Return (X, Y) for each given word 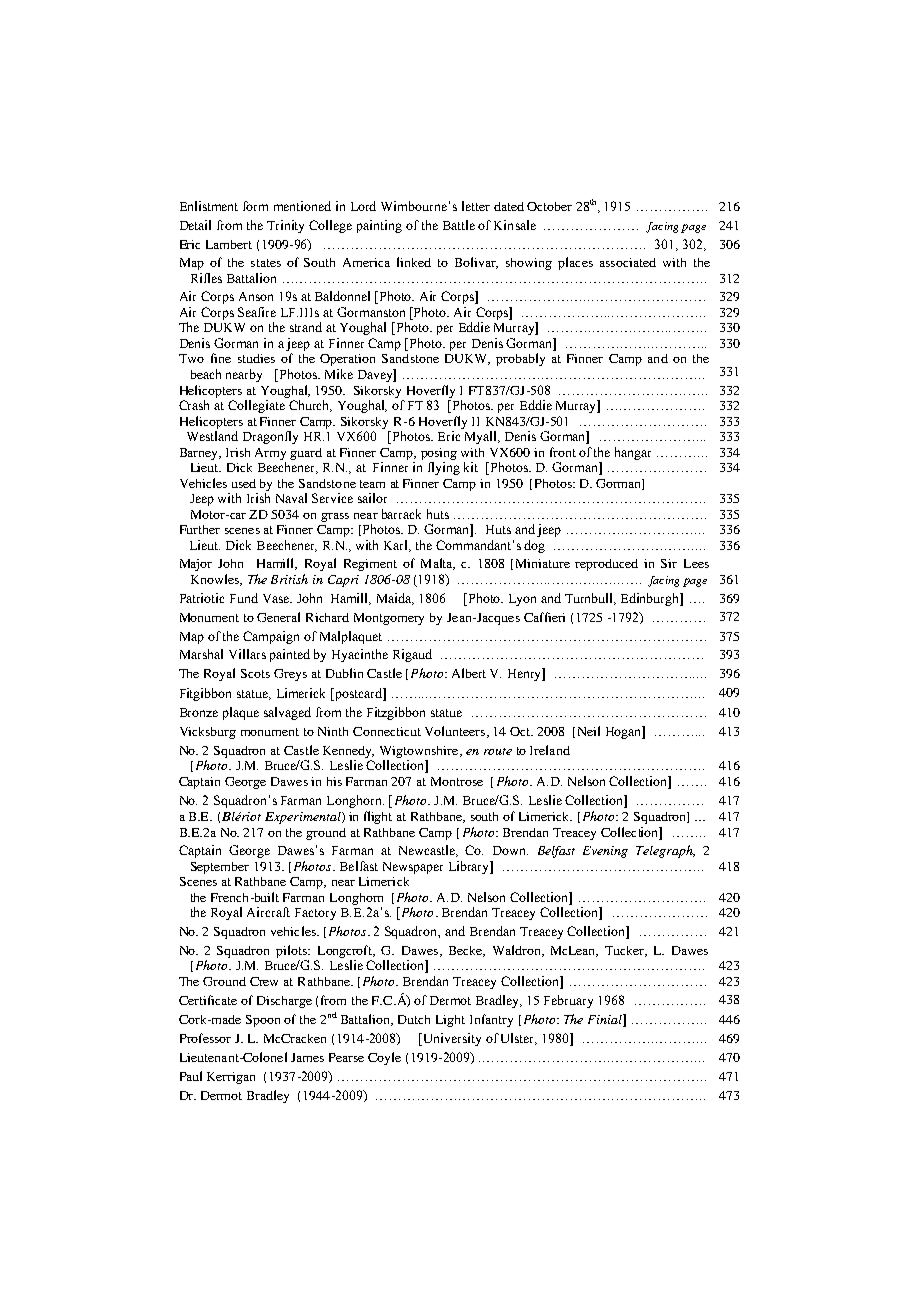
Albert (469, 673)
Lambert (229, 244)
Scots (255, 673)
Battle (459, 225)
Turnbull (590, 599)
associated (628, 262)
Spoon (263, 1021)
